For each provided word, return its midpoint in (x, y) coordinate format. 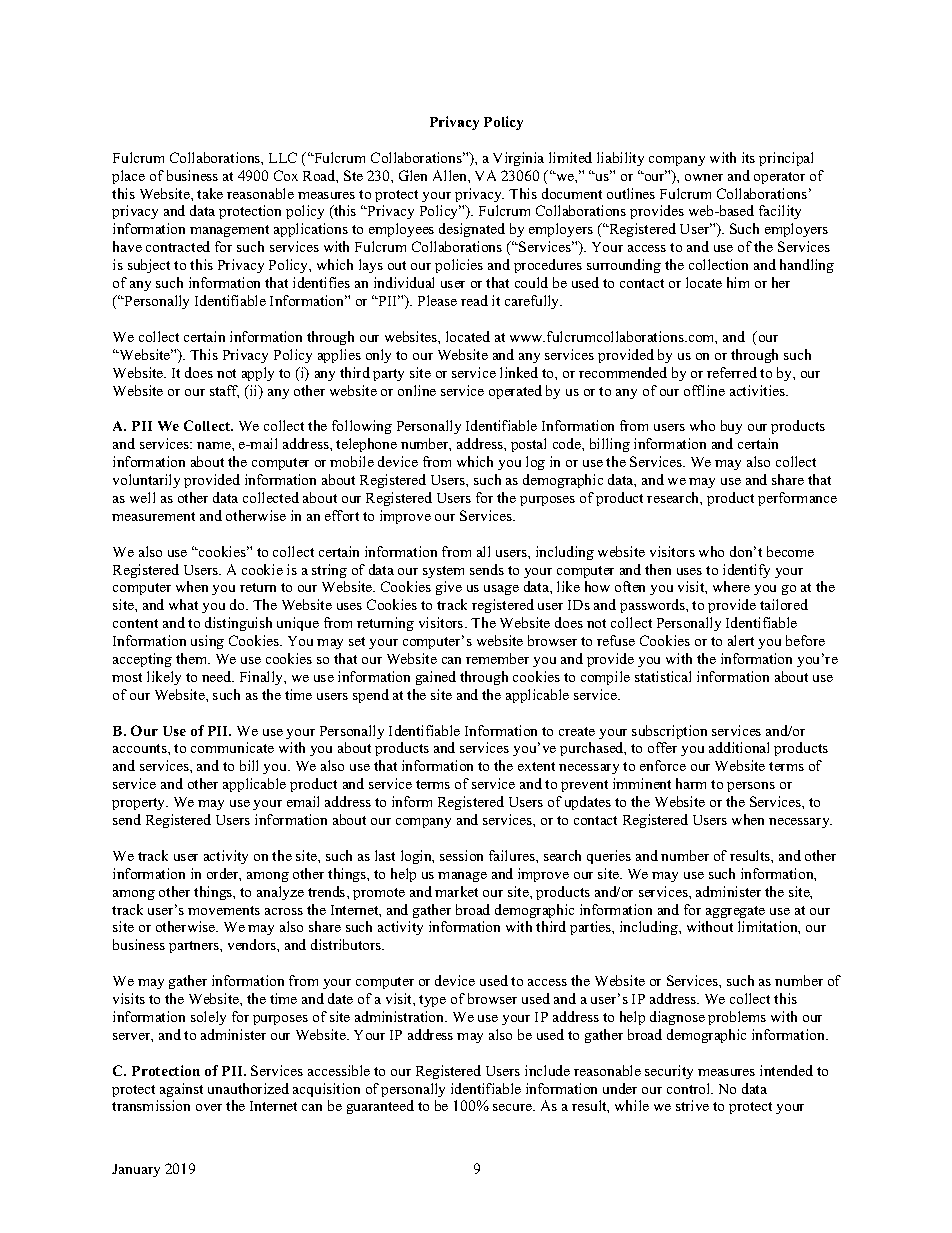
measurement (153, 516)
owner (704, 177)
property (140, 804)
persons (751, 787)
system (443, 572)
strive (692, 1105)
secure (514, 1107)
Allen (451, 175)
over (209, 1107)
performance (797, 499)
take (210, 193)
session (461, 855)
